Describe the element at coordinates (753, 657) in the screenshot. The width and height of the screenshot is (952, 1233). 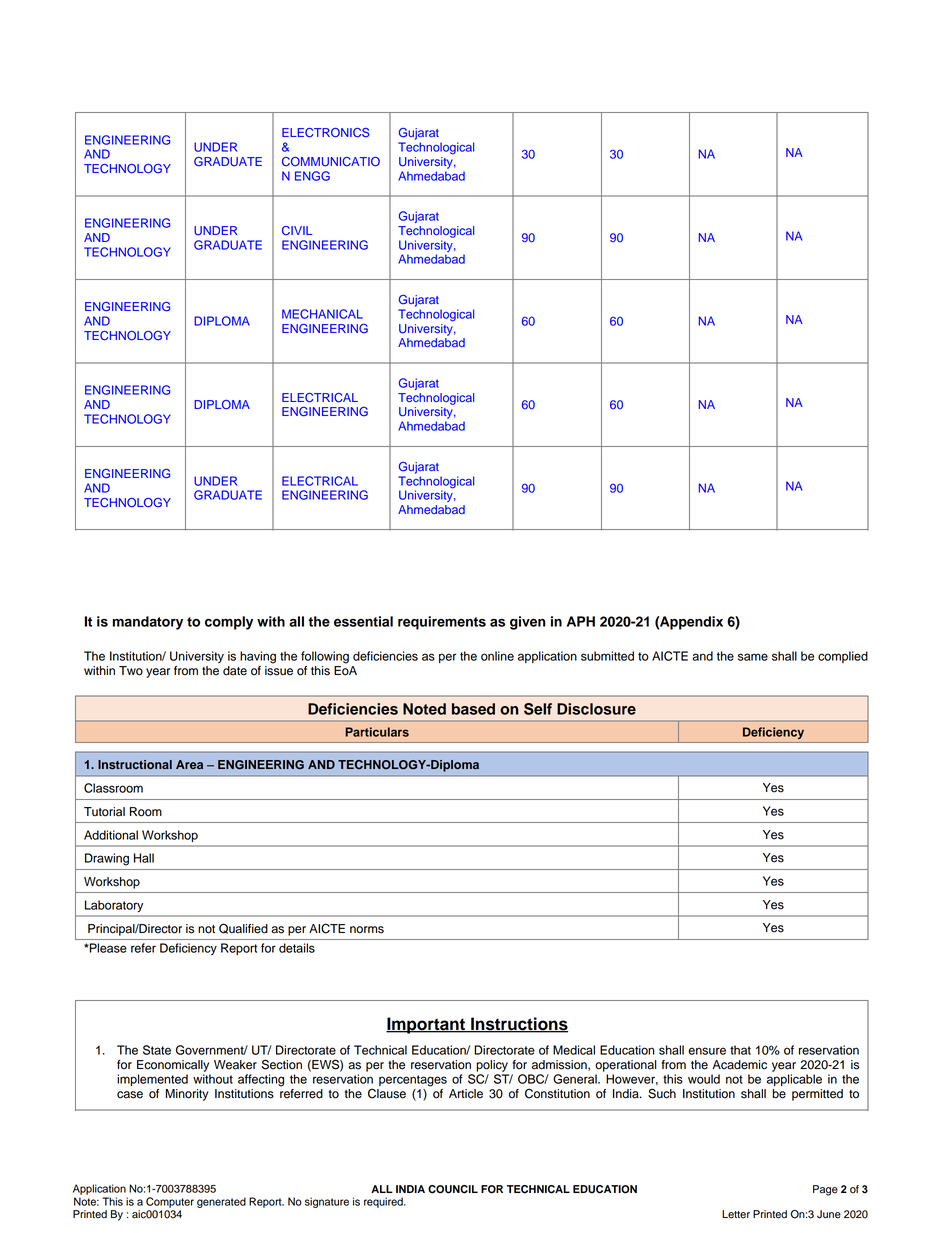
I see `same` at that location.
